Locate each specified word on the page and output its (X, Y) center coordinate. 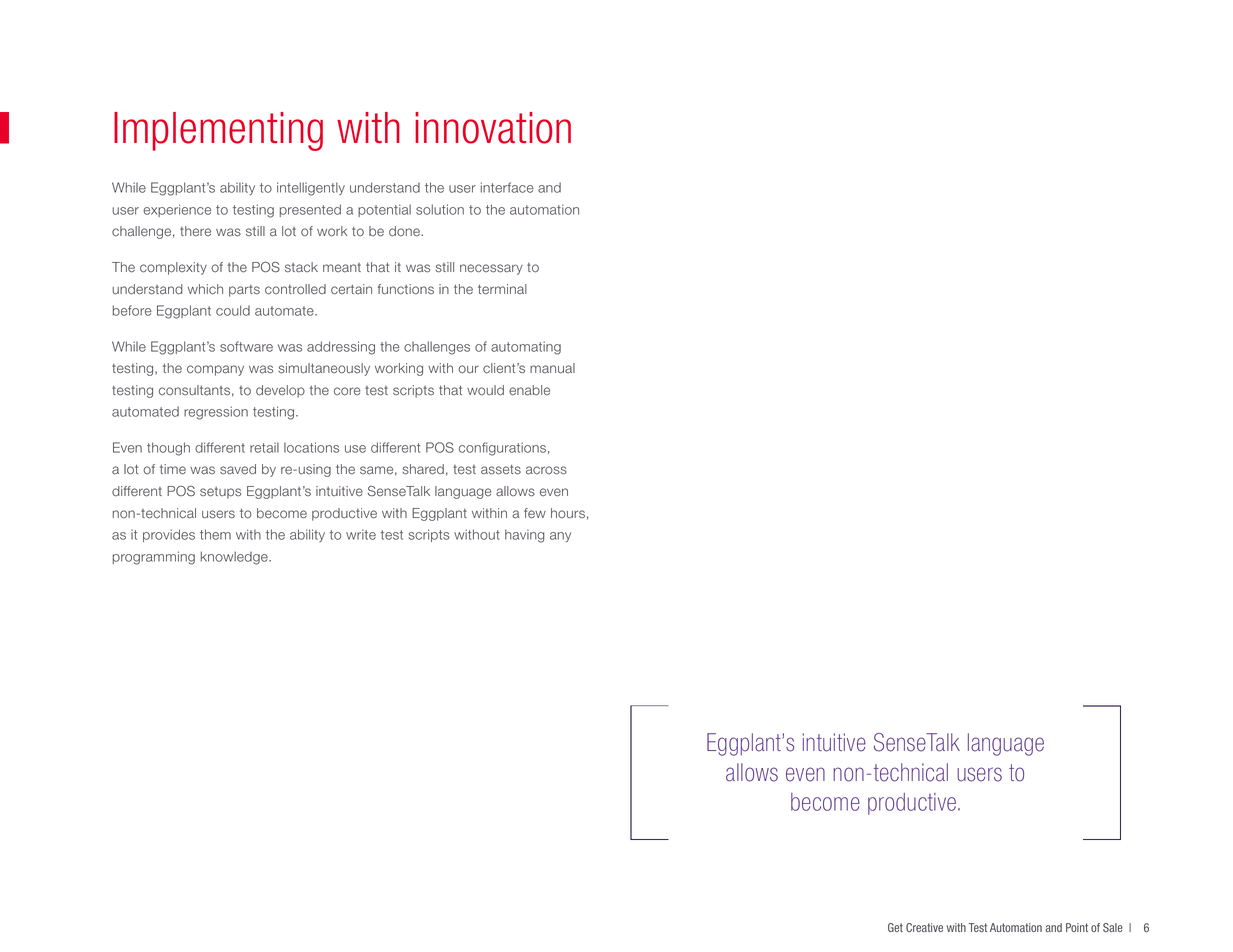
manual (552, 368)
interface (507, 187)
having (525, 536)
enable (529, 390)
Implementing (218, 131)
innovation (493, 128)
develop (280, 391)
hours (568, 513)
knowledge (235, 558)
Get (895, 927)
